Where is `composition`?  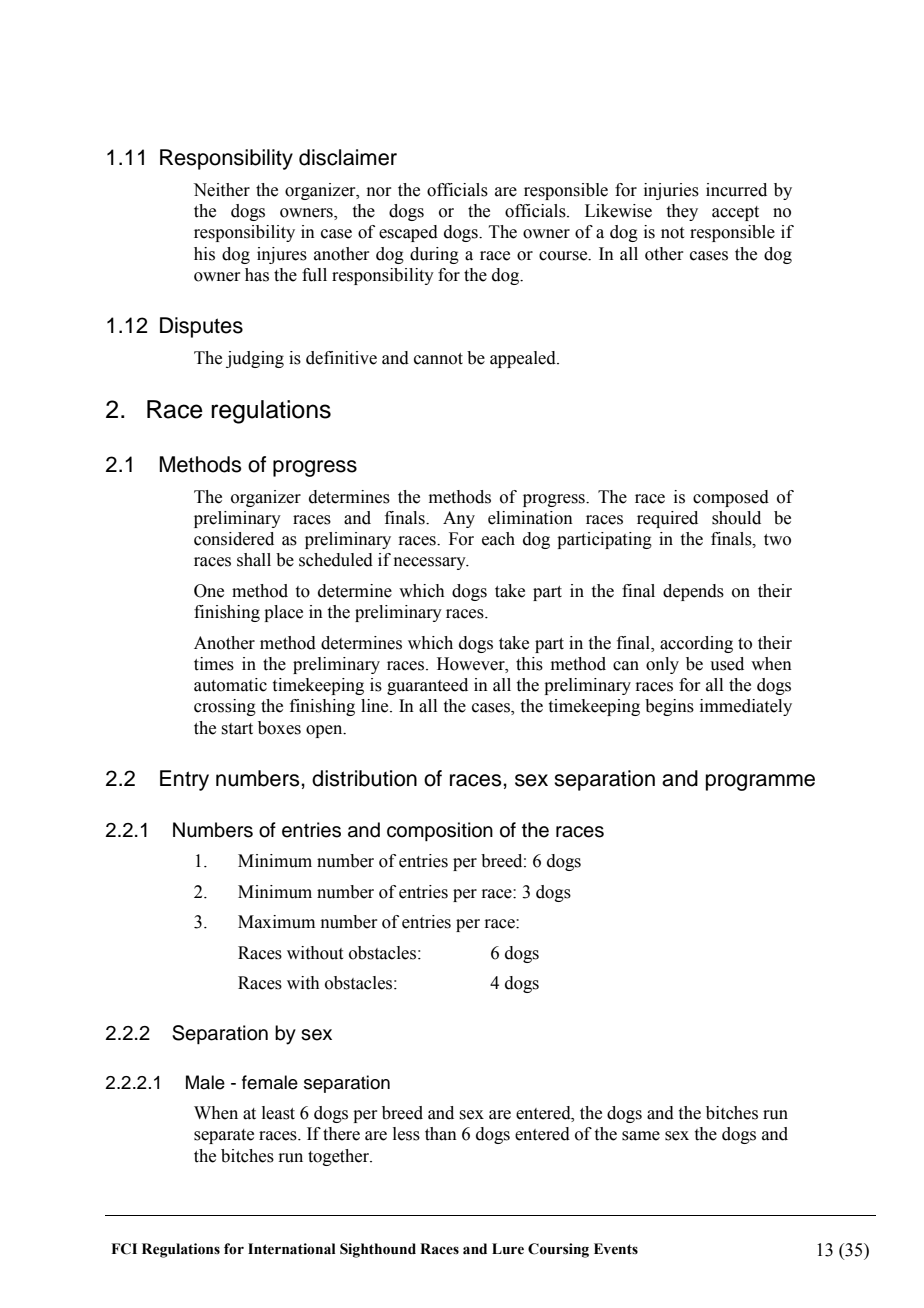 composition is located at coordinates (440, 831).
